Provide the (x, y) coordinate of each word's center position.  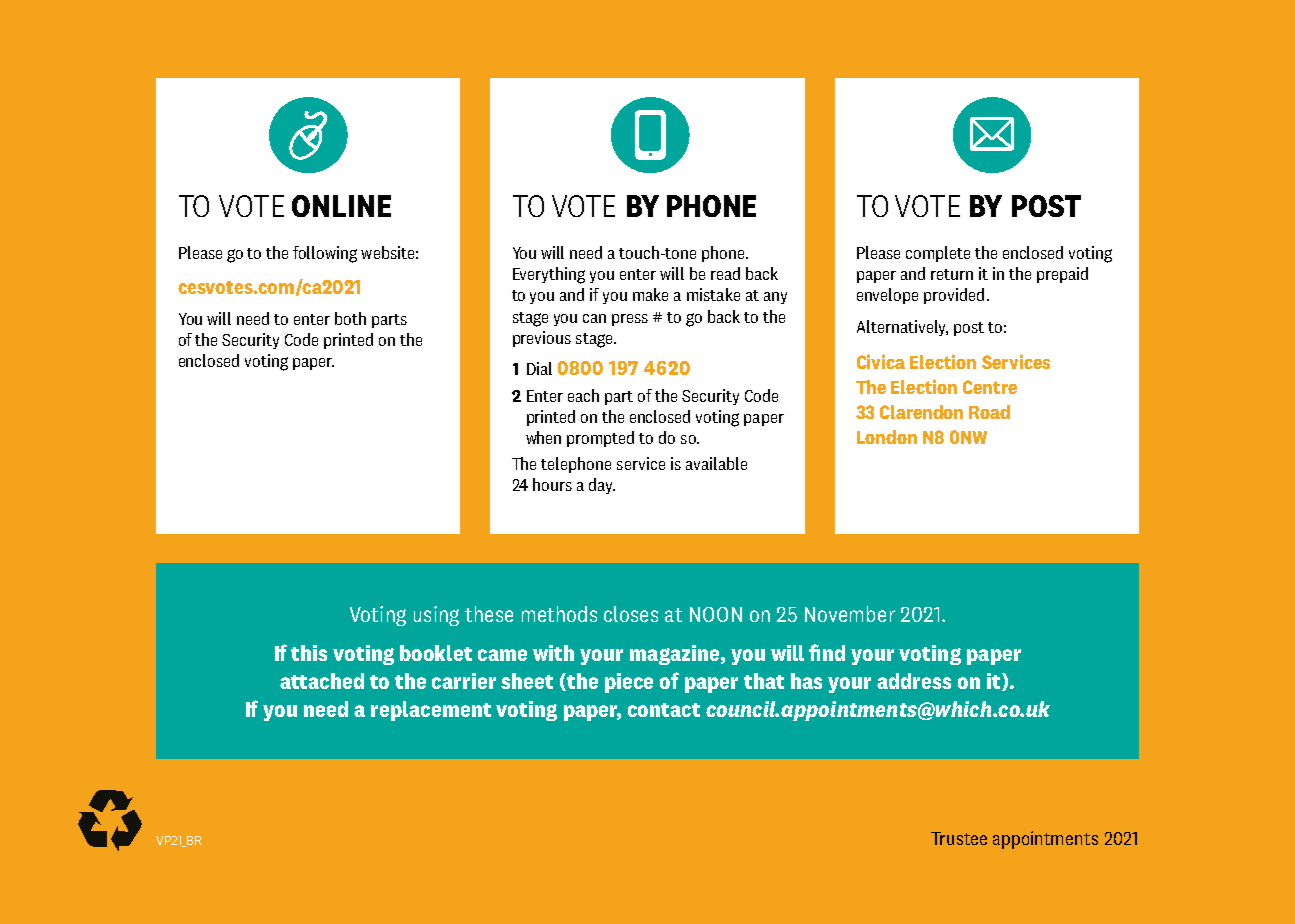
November (850, 614)
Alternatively (902, 328)
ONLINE (341, 206)
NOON (716, 614)
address (914, 681)
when (543, 437)
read (725, 273)
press (630, 320)
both (350, 318)
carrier (464, 681)
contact (664, 710)
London (887, 437)
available (716, 463)
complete (938, 254)
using (436, 616)
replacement (431, 711)
